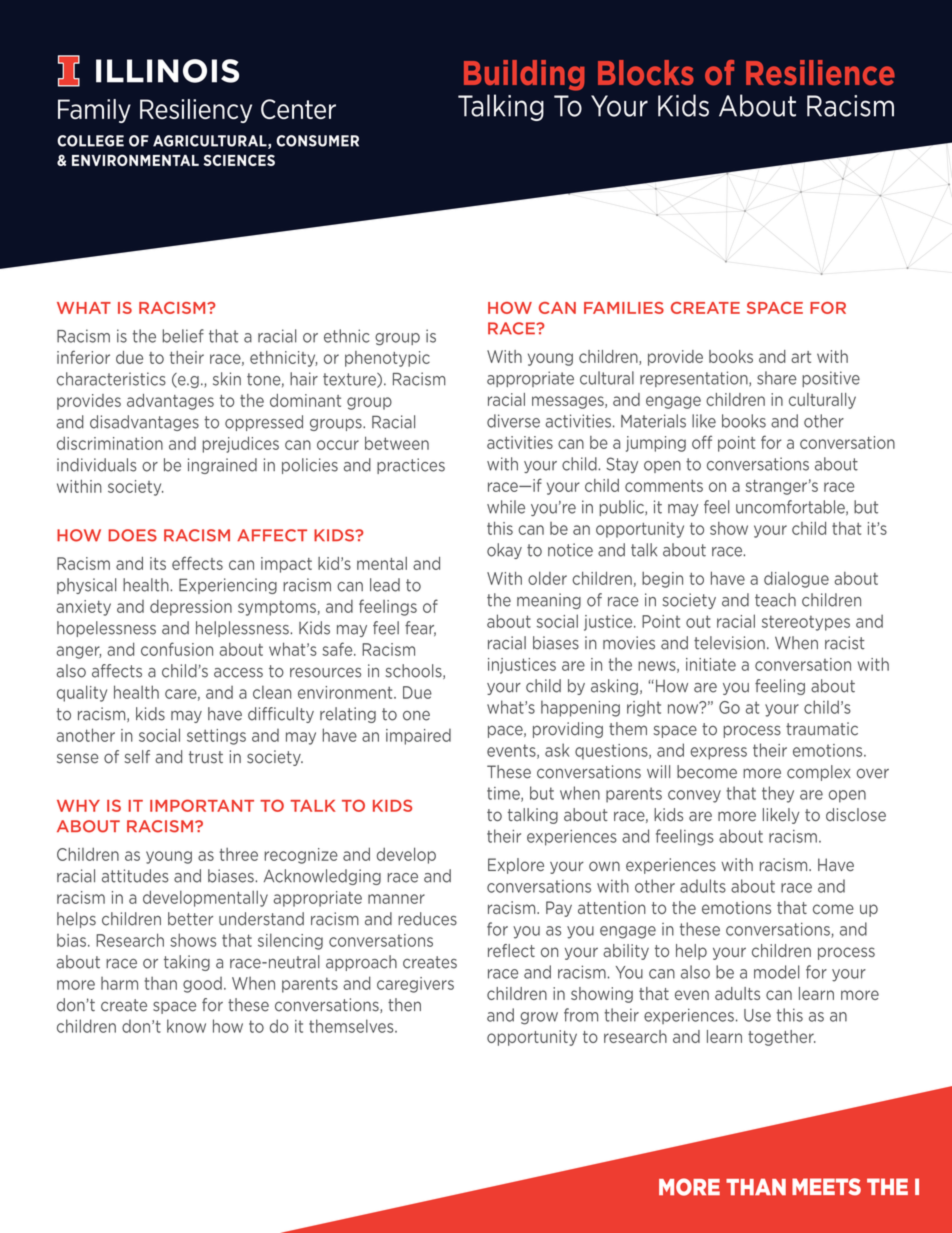 The height and width of the image is (1233, 952). Describe the element at coordinates (160, 983) in the image. I see `than` at that location.
